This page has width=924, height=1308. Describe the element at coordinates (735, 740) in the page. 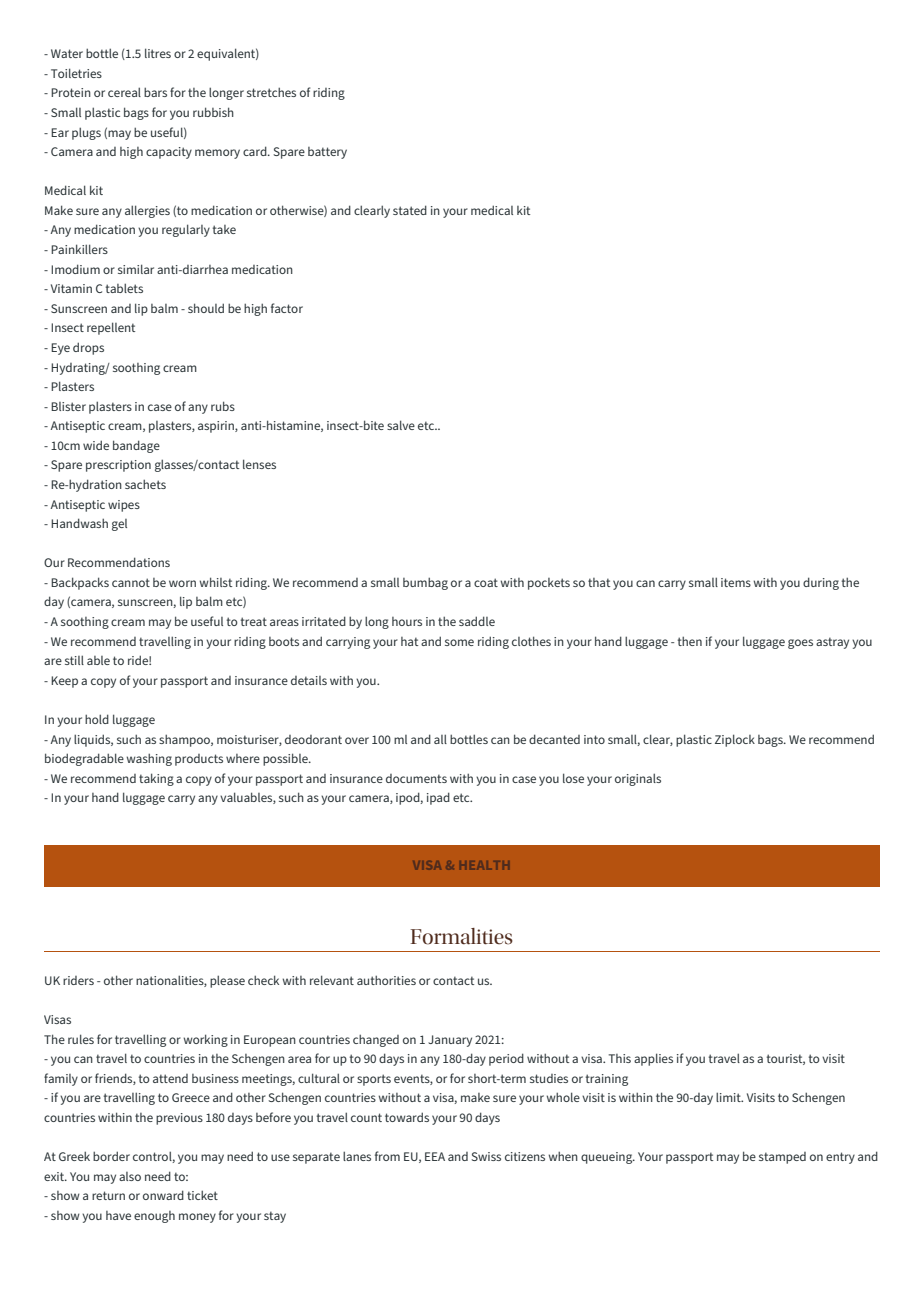

I see `Ziplock` at that location.
